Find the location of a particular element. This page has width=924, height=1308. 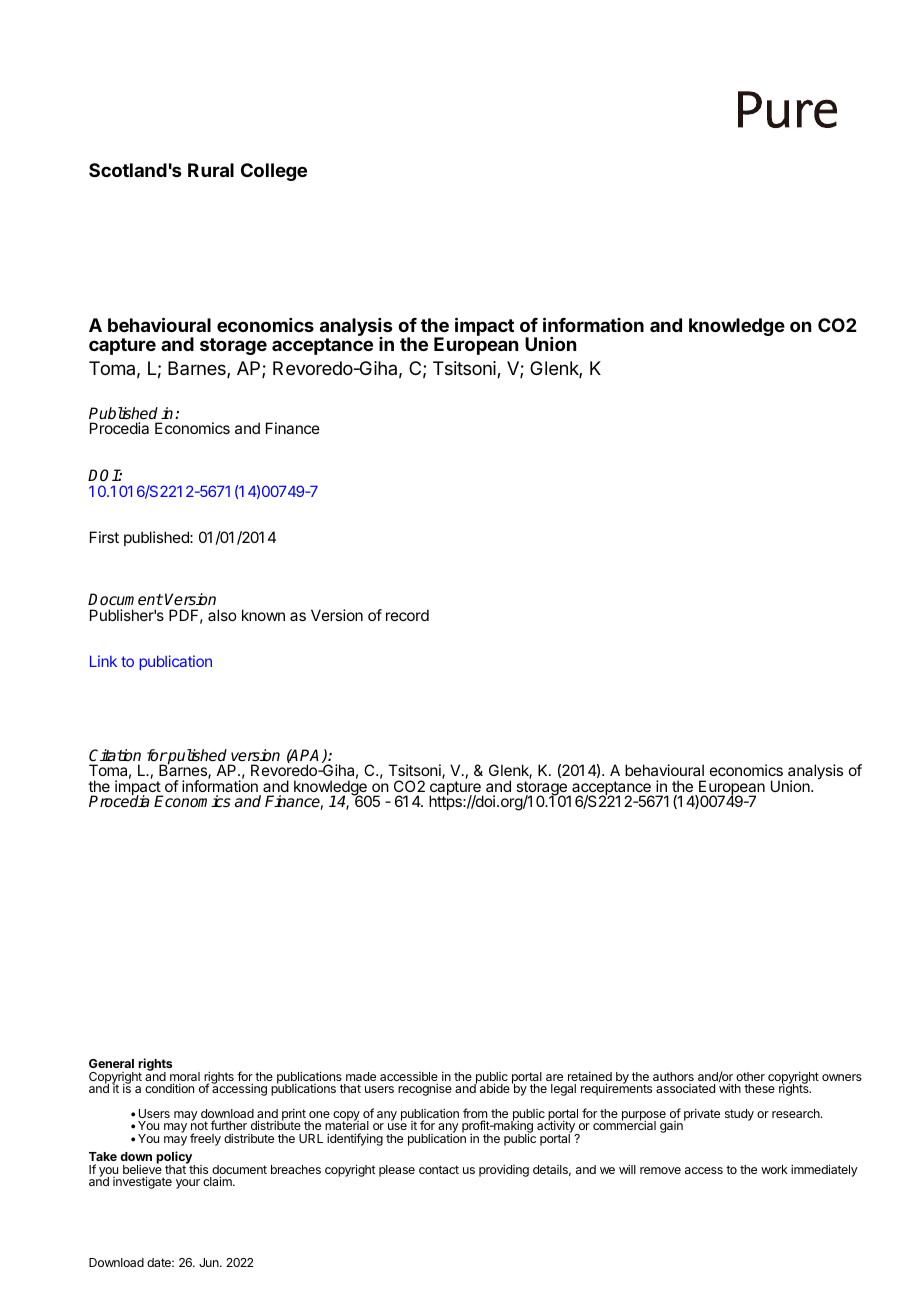

also is located at coordinates (222, 615).
